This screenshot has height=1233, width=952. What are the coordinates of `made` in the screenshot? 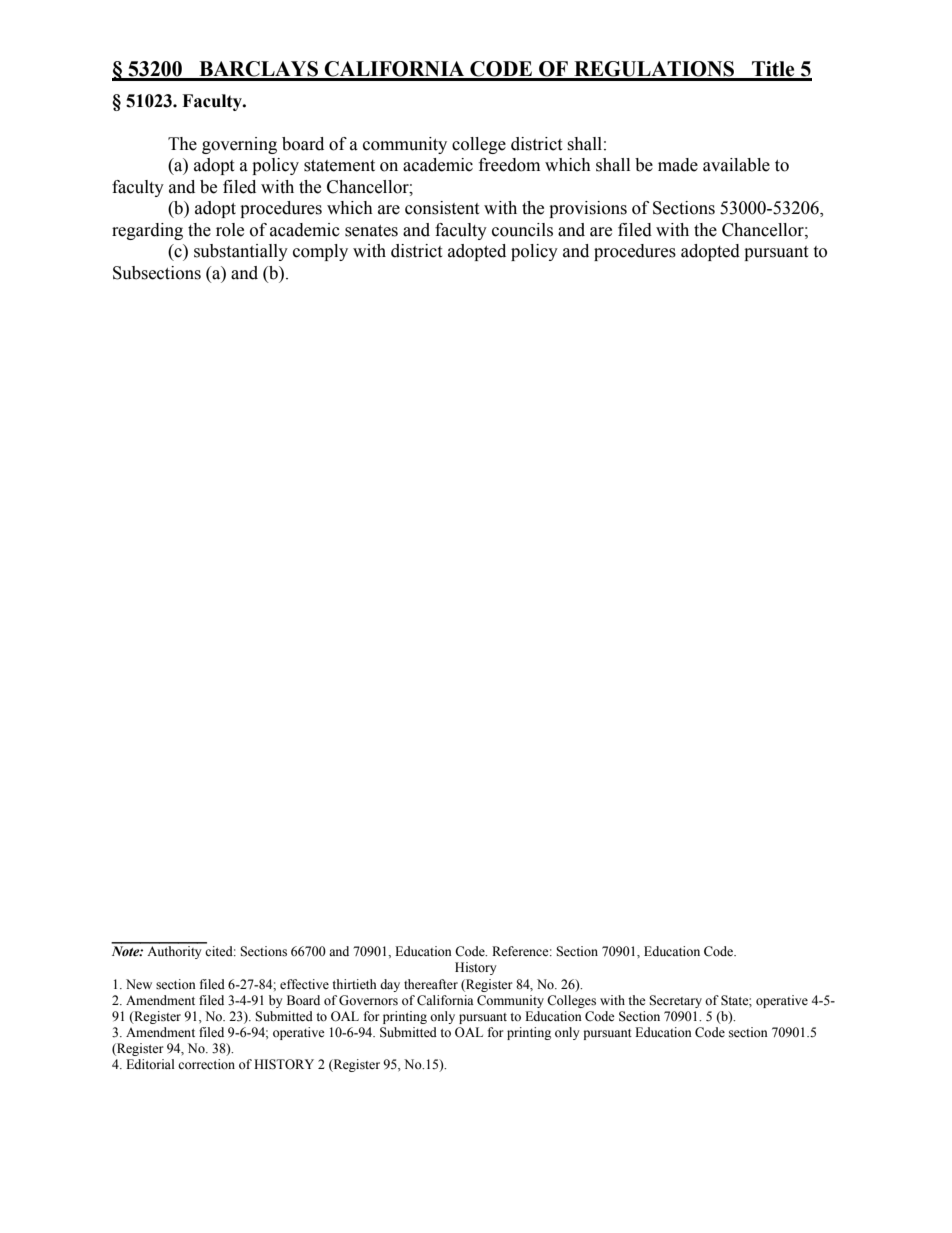 It's located at (678, 165).
